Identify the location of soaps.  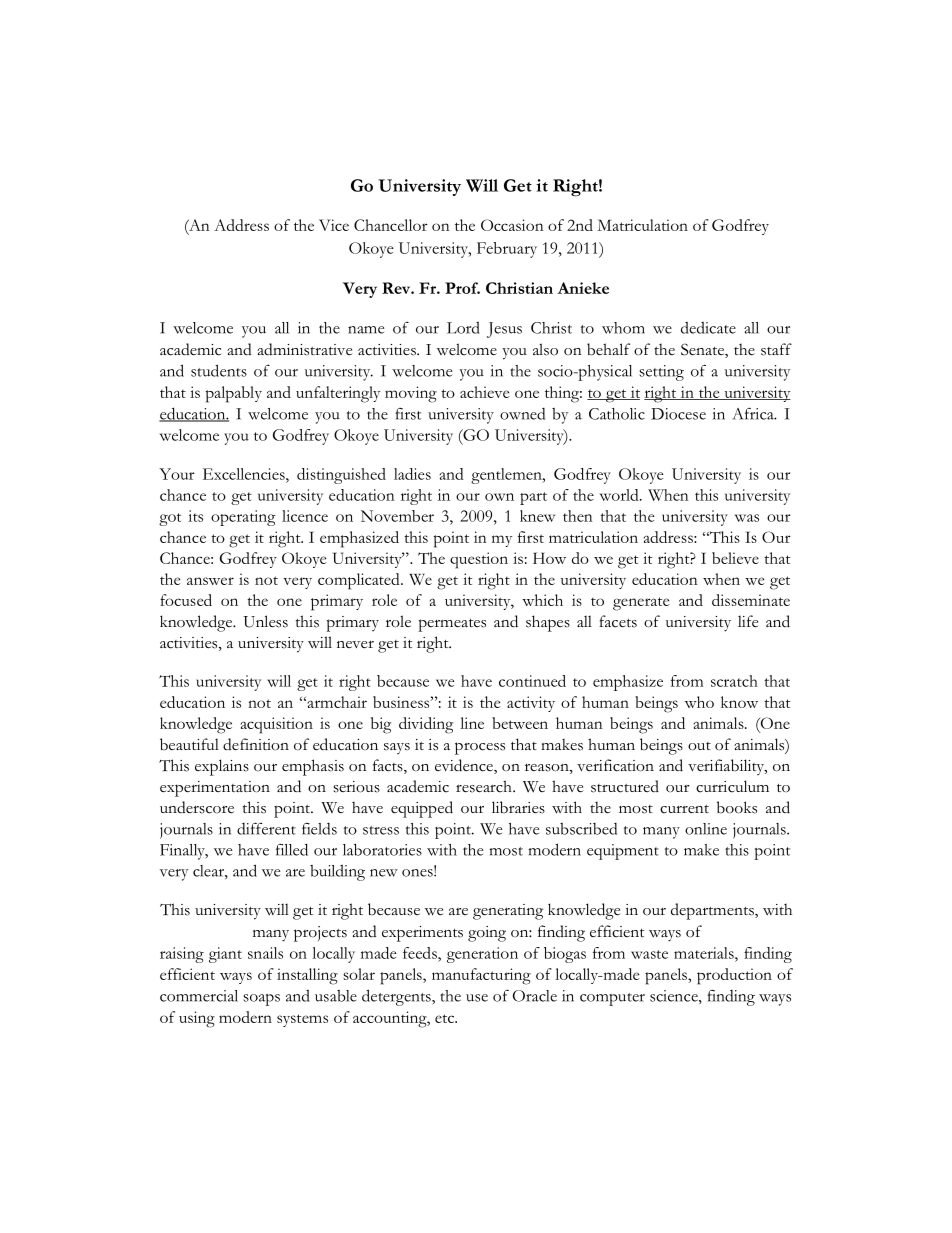
(261, 1000).
